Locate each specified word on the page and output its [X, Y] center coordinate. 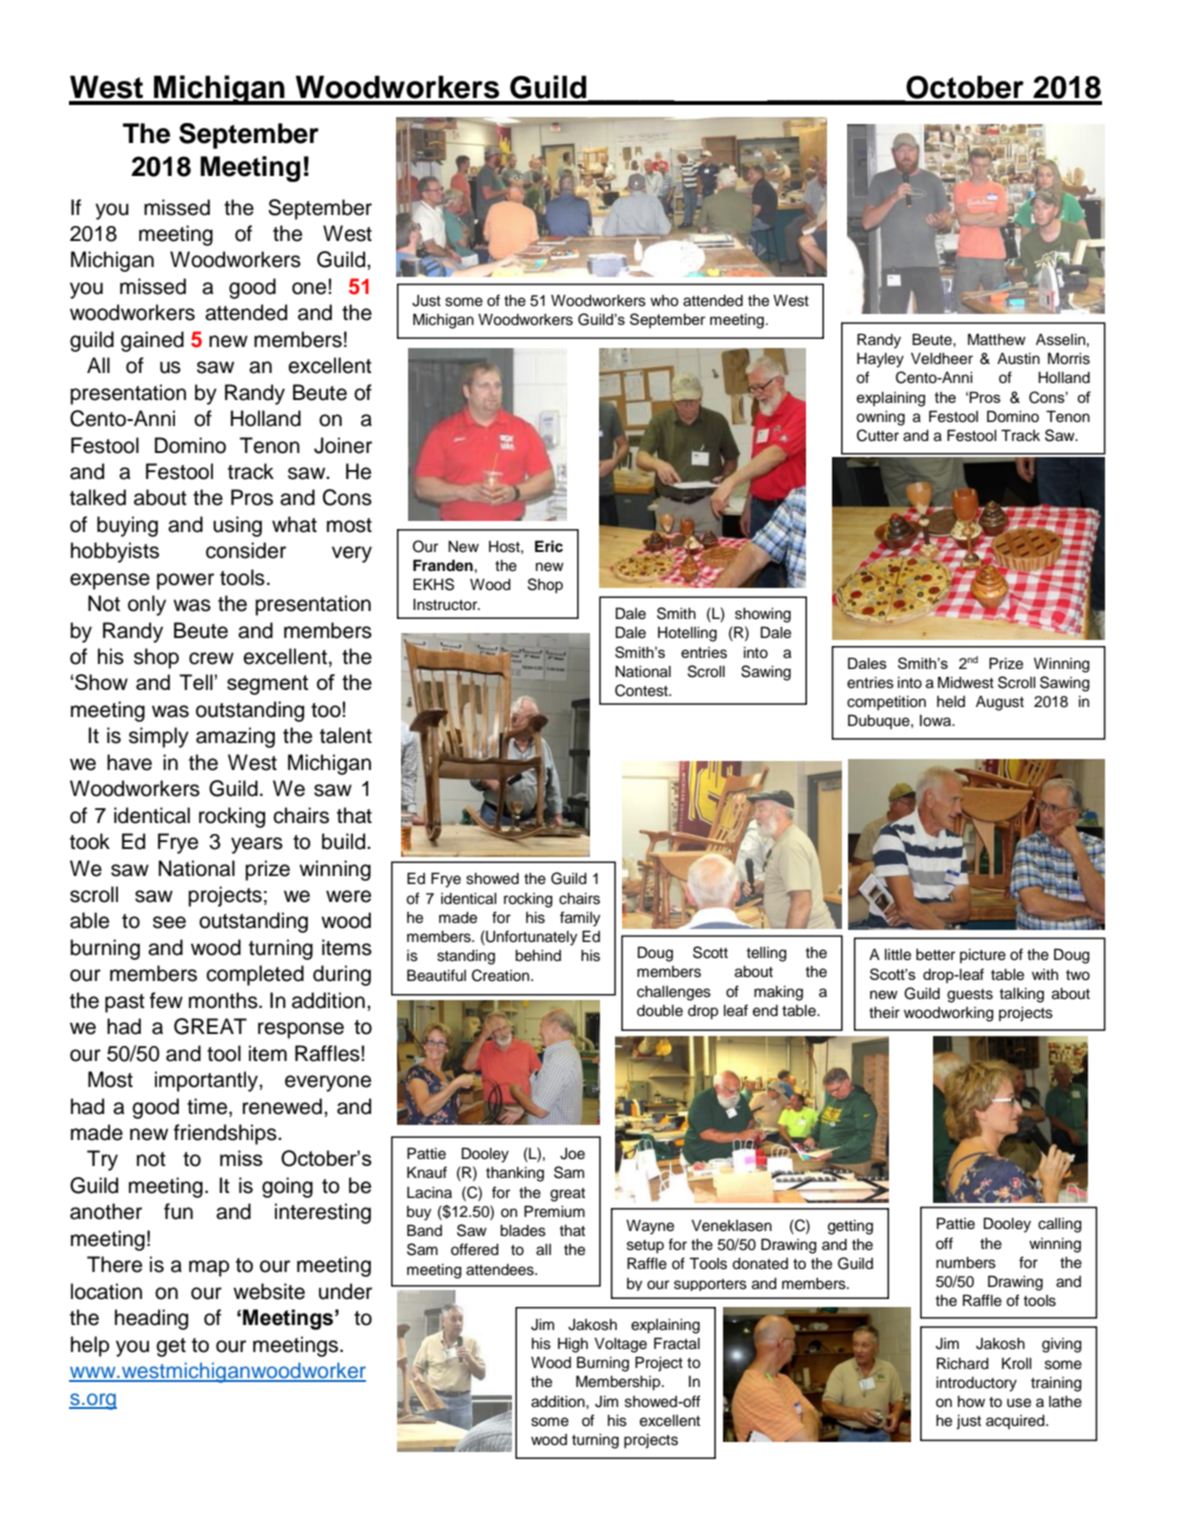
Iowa [937, 721]
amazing [235, 737]
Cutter [878, 435]
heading [151, 1319]
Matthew [997, 339]
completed [255, 975]
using [237, 526]
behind [538, 956]
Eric [549, 546]
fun [178, 1211]
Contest [642, 690]
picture [983, 956]
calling [1060, 1225]
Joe [572, 1154]
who [664, 301]
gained [152, 341]
